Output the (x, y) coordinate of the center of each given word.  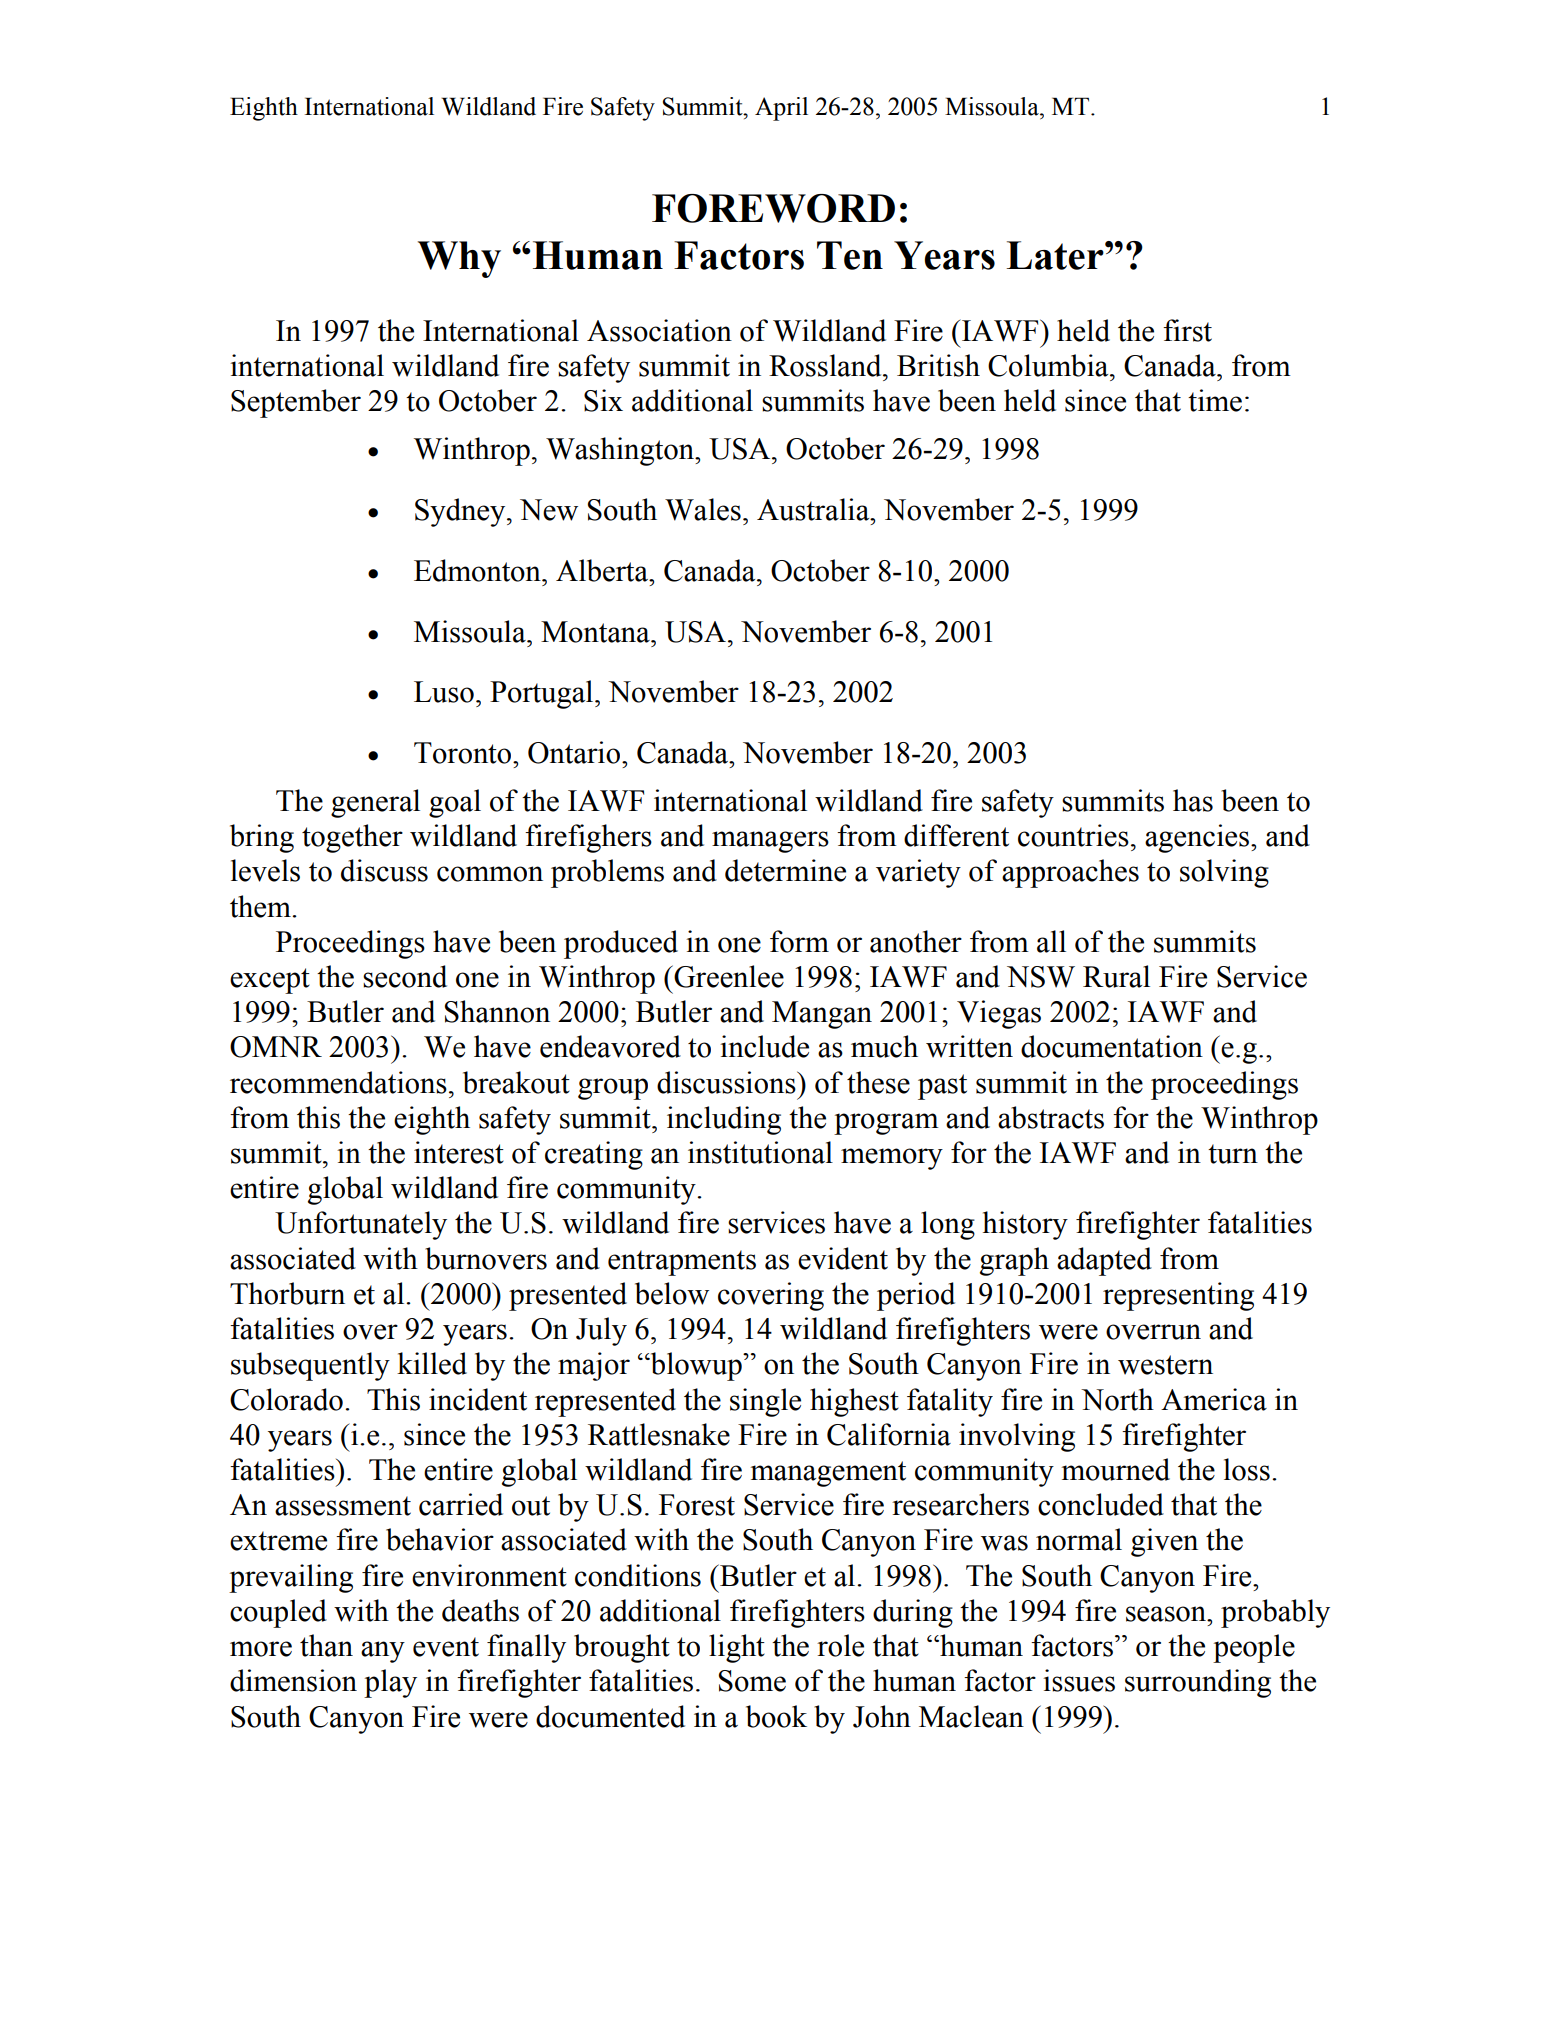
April (781, 109)
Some (752, 1681)
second (405, 976)
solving (1224, 873)
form (799, 941)
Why (459, 259)
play (390, 1683)
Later (1056, 255)
